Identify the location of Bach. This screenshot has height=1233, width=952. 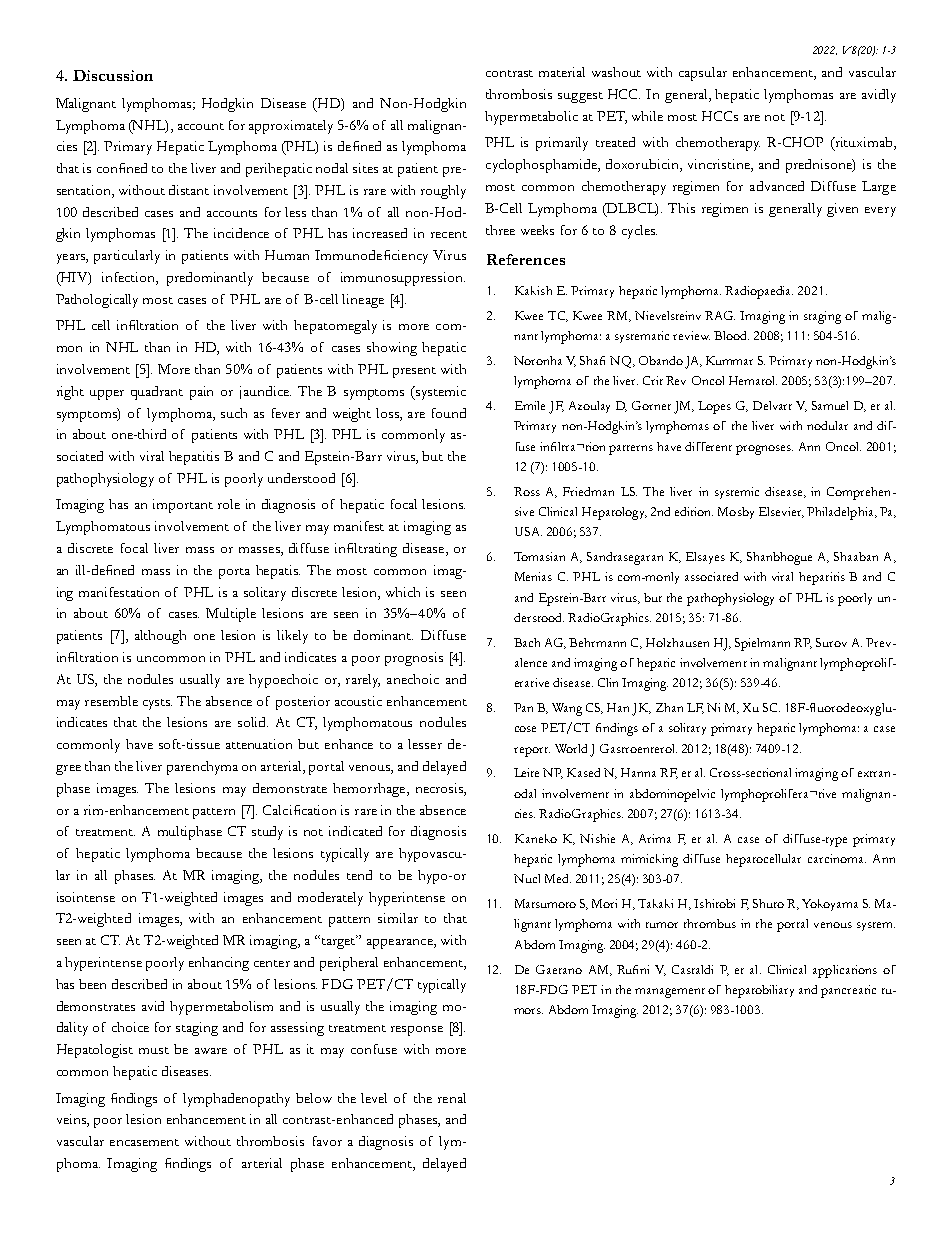
(527, 642).
